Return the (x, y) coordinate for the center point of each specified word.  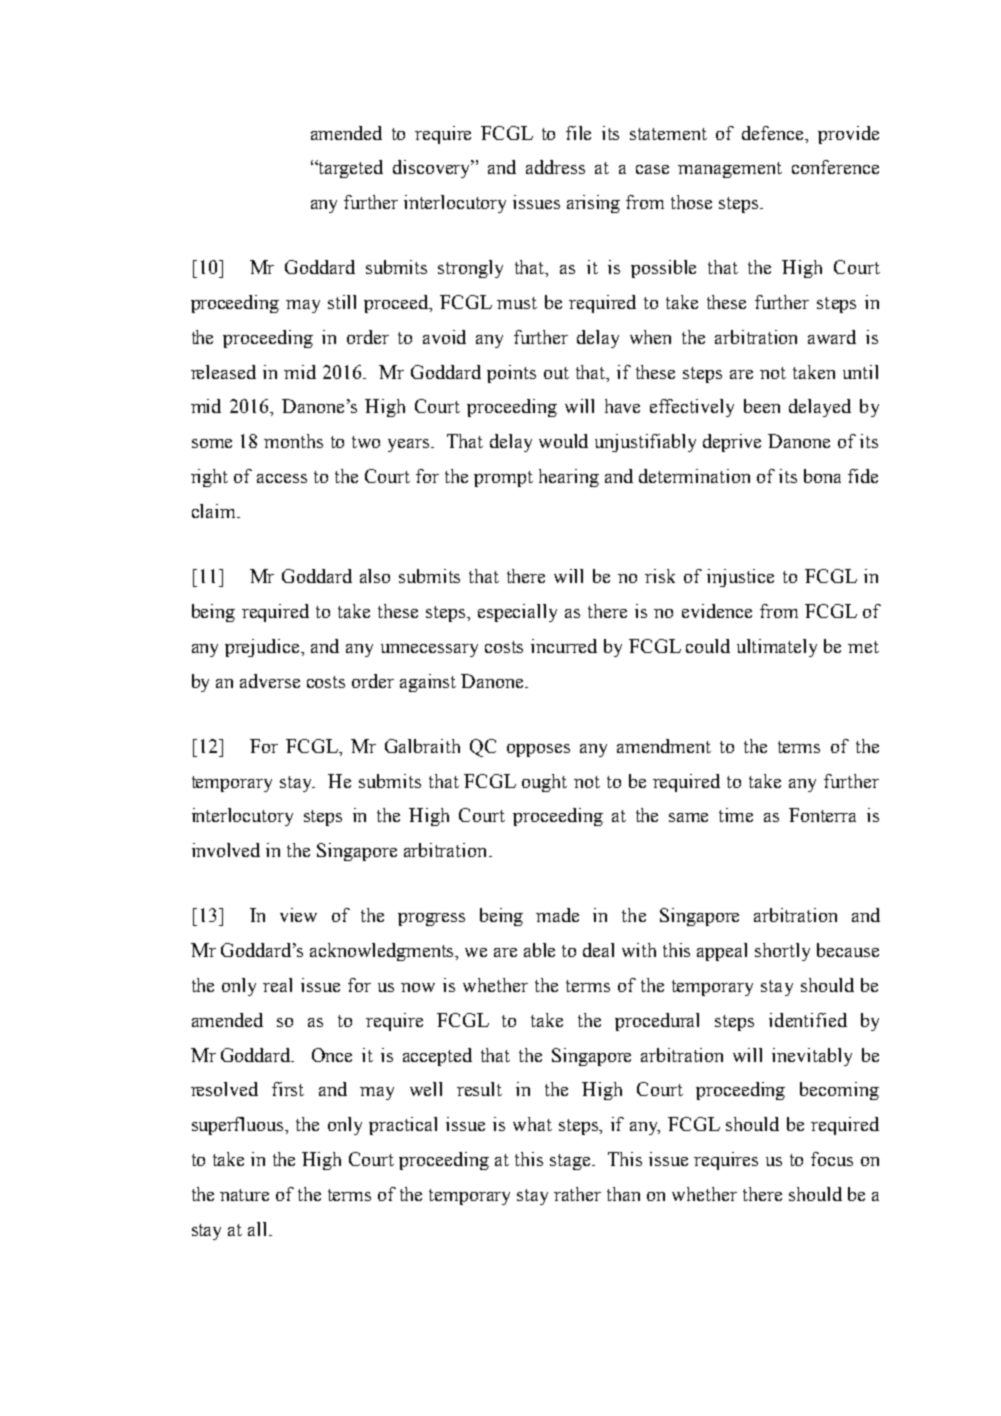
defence (774, 133)
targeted (350, 169)
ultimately (777, 648)
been (762, 406)
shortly (782, 952)
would (563, 441)
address (555, 167)
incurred (564, 646)
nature (244, 1195)
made (557, 915)
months (293, 441)
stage (572, 1162)
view (298, 915)
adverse (270, 681)
